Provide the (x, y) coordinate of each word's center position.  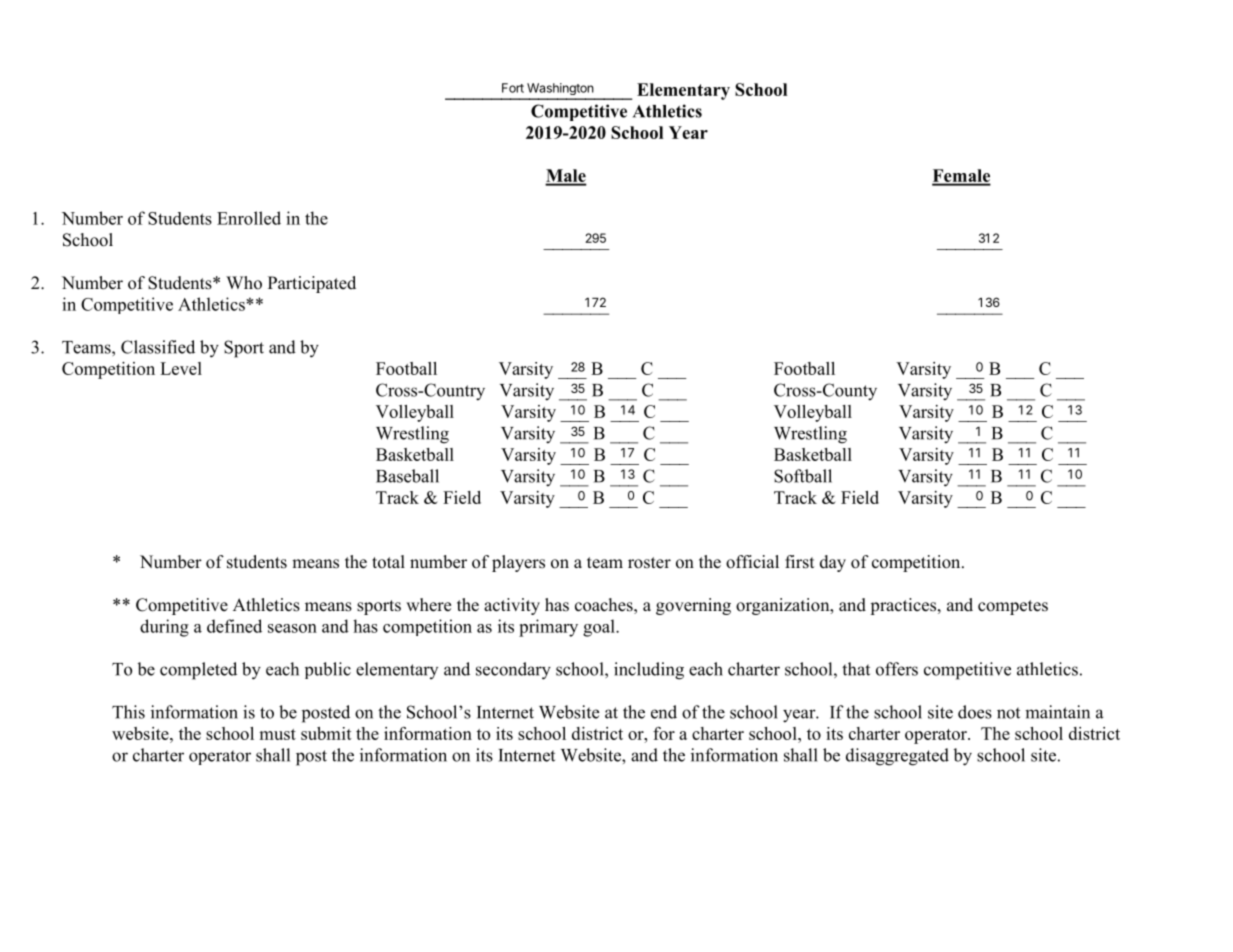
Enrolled (249, 218)
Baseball (407, 476)
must (277, 734)
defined (234, 626)
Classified (158, 347)
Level (181, 368)
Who (244, 283)
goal (600, 628)
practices (904, 606)
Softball (803, 476)
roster (649, 563)
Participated (312, 284)
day (833, 563)
